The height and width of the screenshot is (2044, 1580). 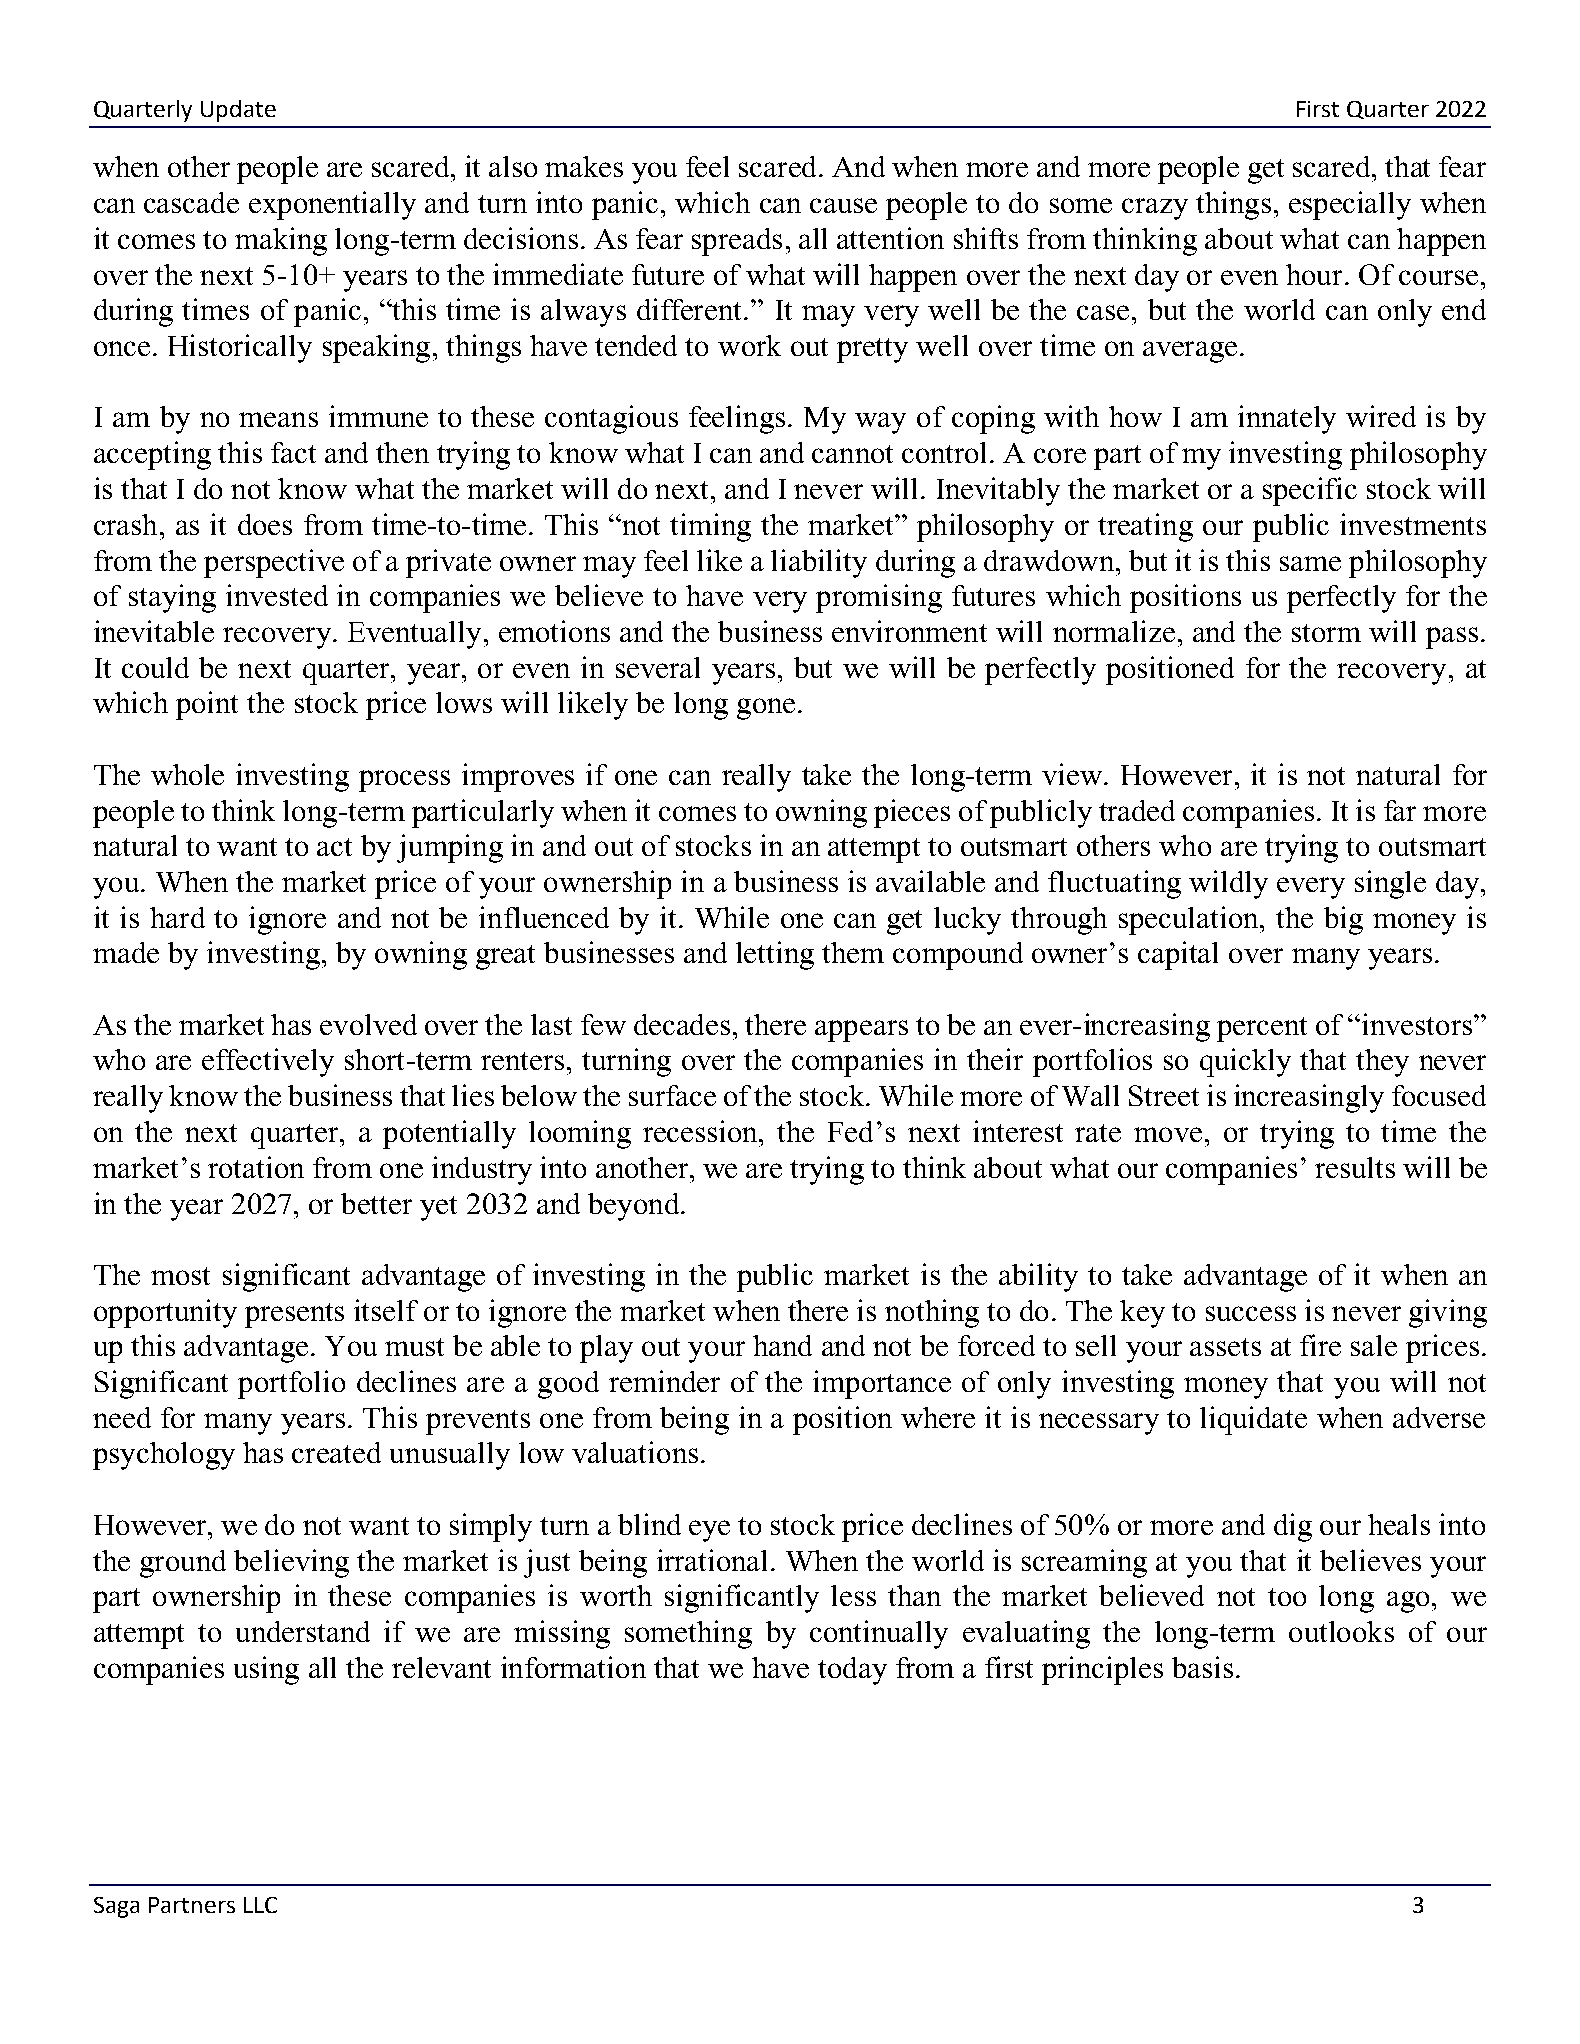 I want to click on especially, so click(x=1350, y=205).
